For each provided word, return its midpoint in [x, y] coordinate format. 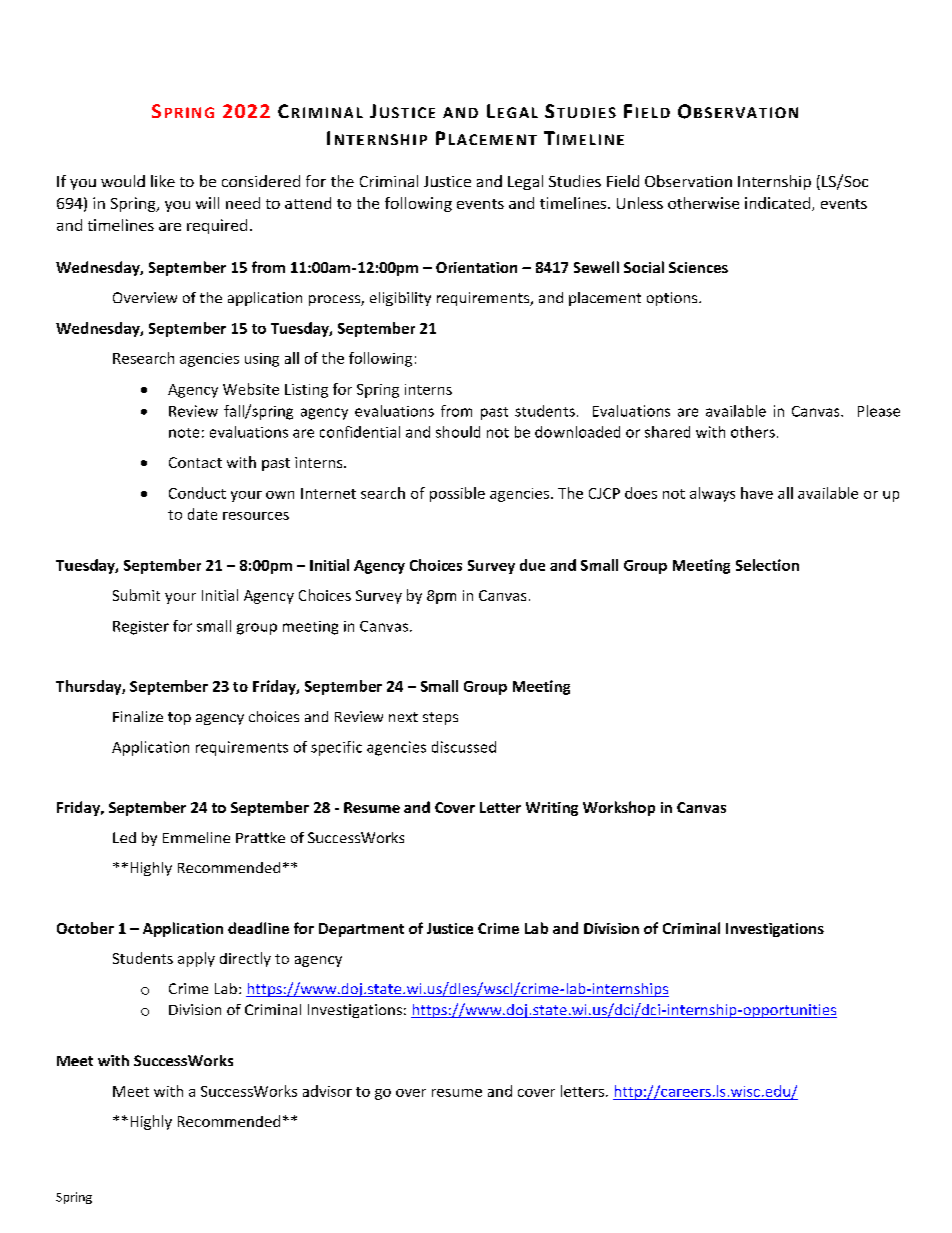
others [753, 432]
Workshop [619, 808]
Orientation [476, 267]
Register [141, 628]
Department [361, 930]
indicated [777, 203]
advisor [327, 1091]
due [532, 565]
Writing [552, 809]
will [207, 203]
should [458, 432]
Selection [767, 565]
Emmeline [196, 837]
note [184, 433]
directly [245, 959]
